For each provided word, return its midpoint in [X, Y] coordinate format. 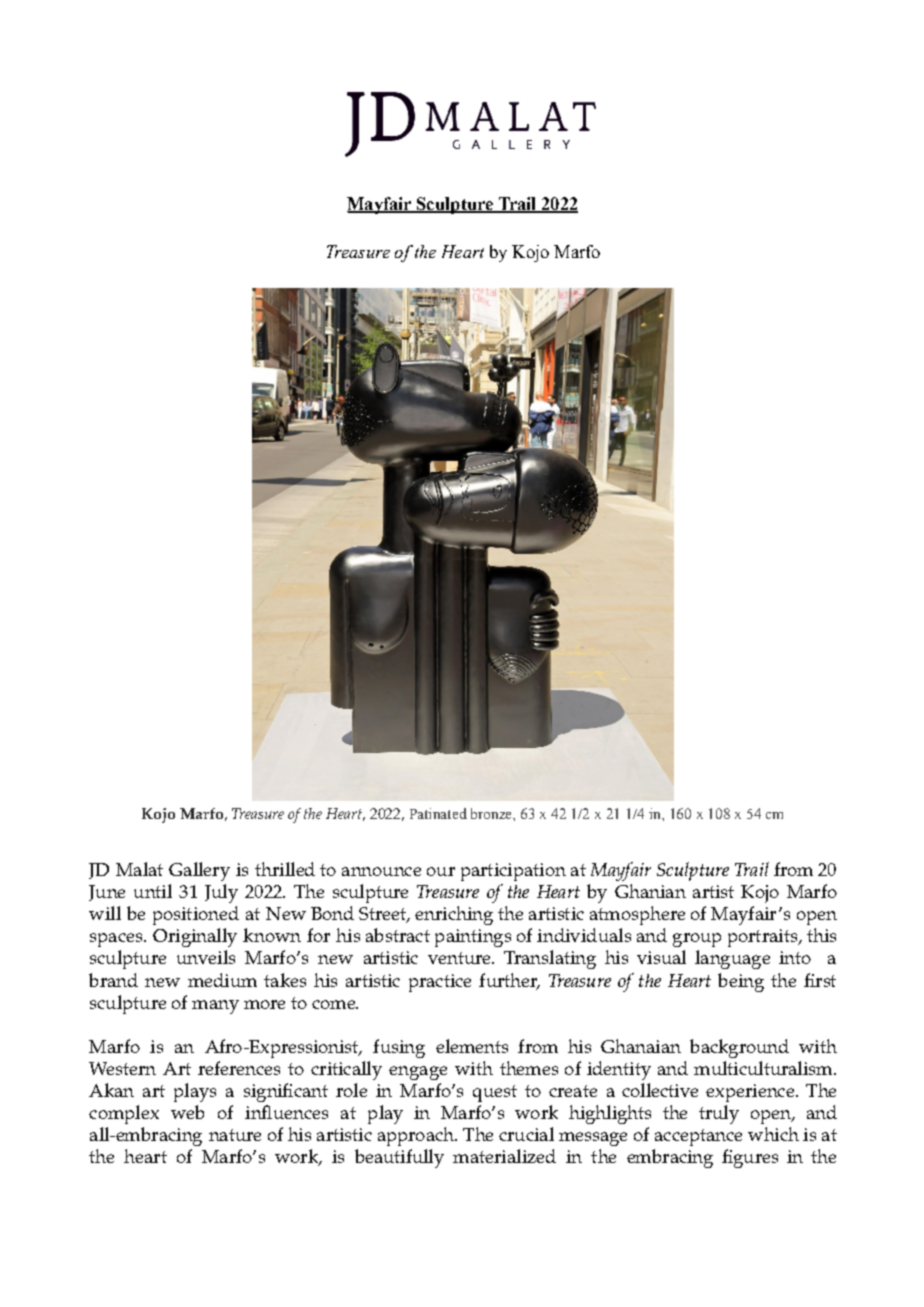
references [239, 1068]
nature [235, 1135]
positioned [196, 915]
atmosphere [637, 915]
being [741, 982]
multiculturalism [764, 1068]
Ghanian [650, 891]
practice [440, 983]
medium [222, 980]
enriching [454, 915]
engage [418, 1073]
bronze [492, 813]
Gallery [199, 871]
